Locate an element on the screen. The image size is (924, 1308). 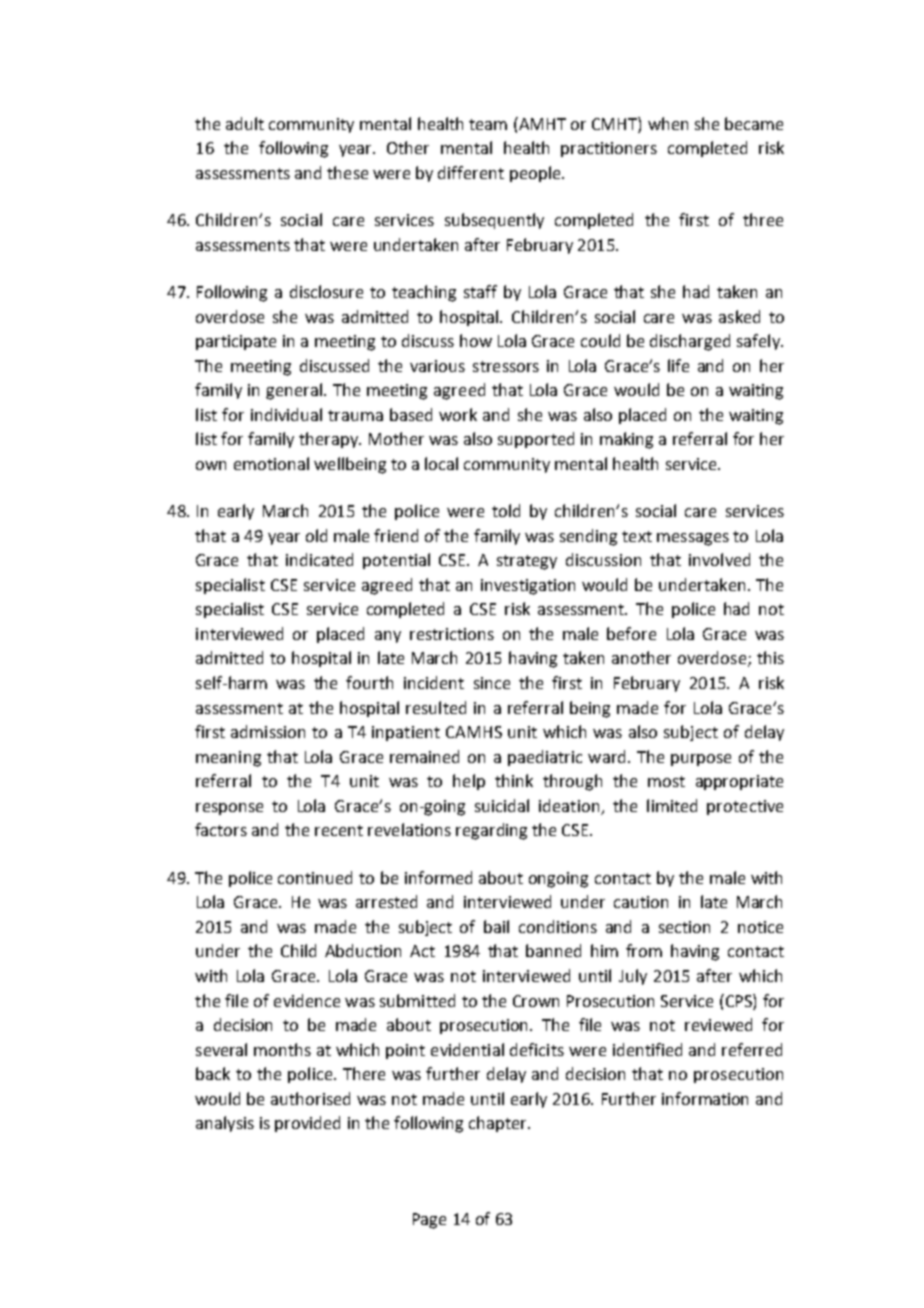
work is located at coordinates (458, 414).
